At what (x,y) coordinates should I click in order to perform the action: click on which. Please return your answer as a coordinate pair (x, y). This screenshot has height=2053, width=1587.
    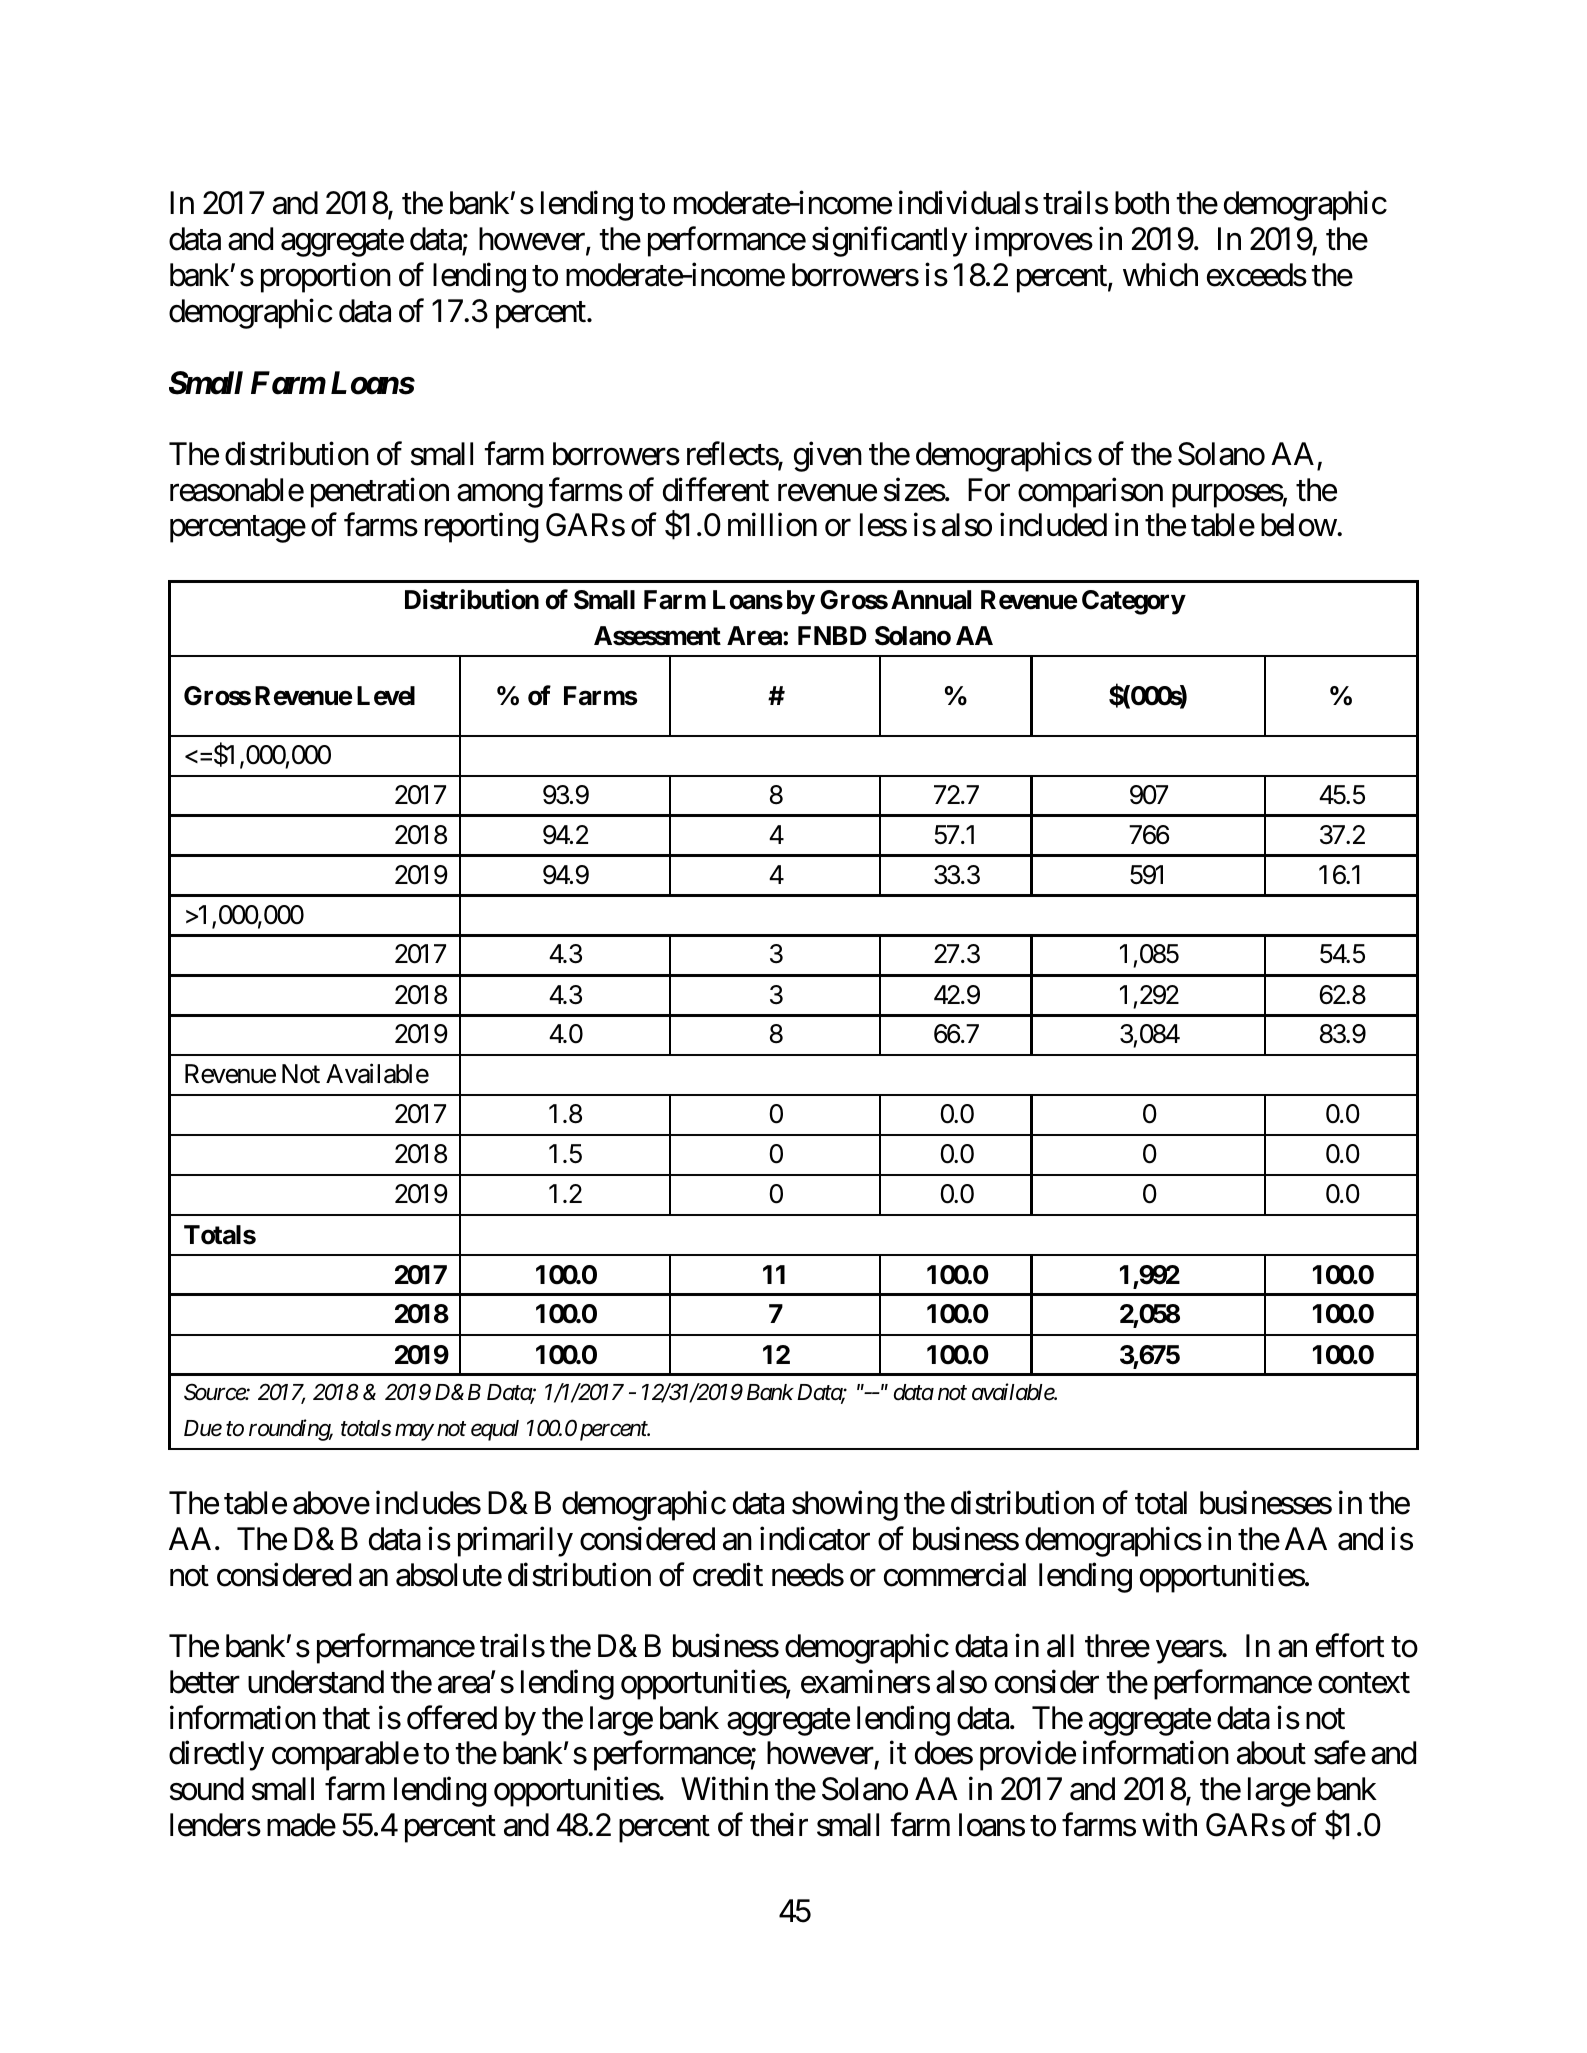
    Looking at the image, I should click on (1160, 275).
